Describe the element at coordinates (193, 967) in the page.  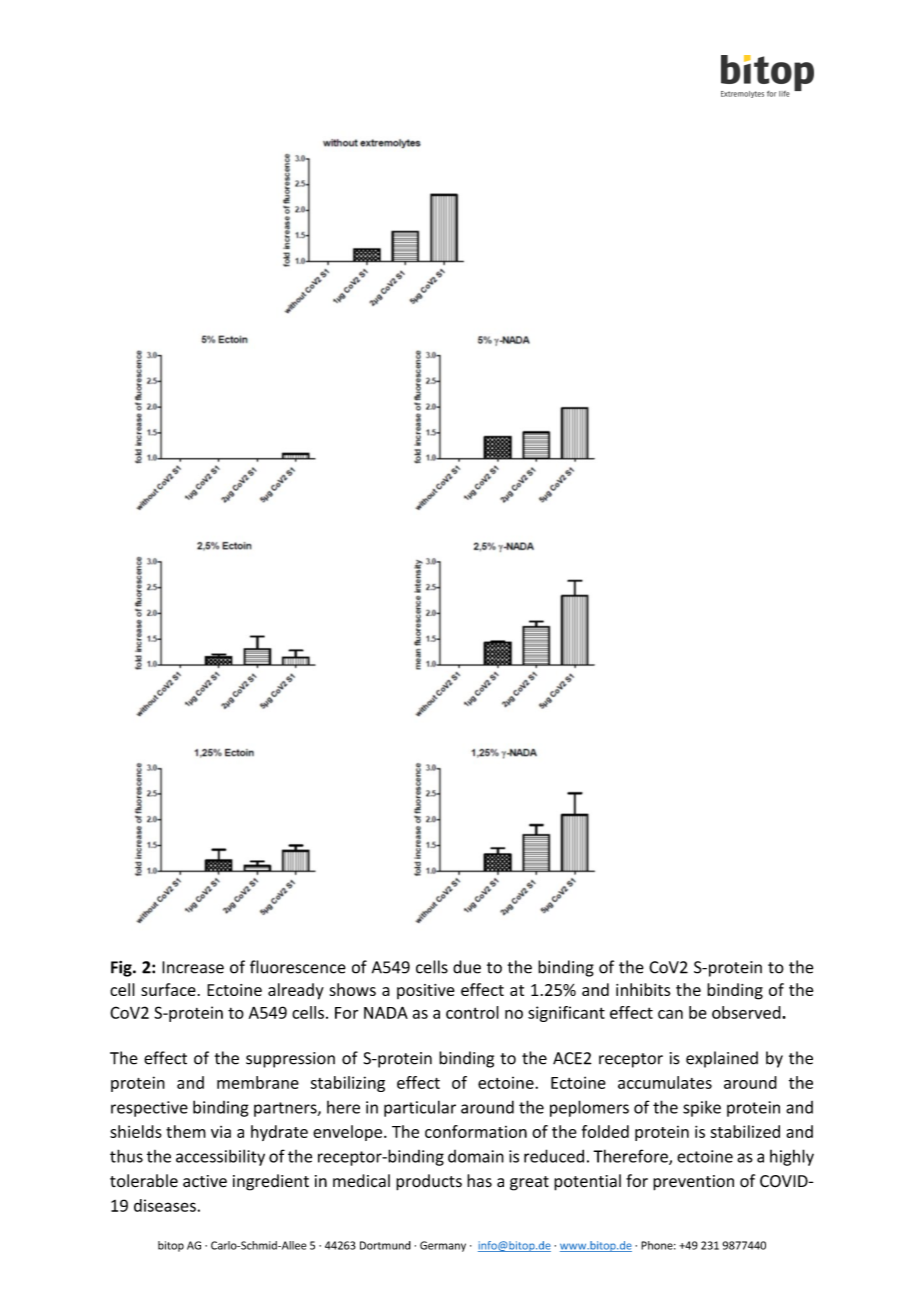
I see `Increase` at that location.
